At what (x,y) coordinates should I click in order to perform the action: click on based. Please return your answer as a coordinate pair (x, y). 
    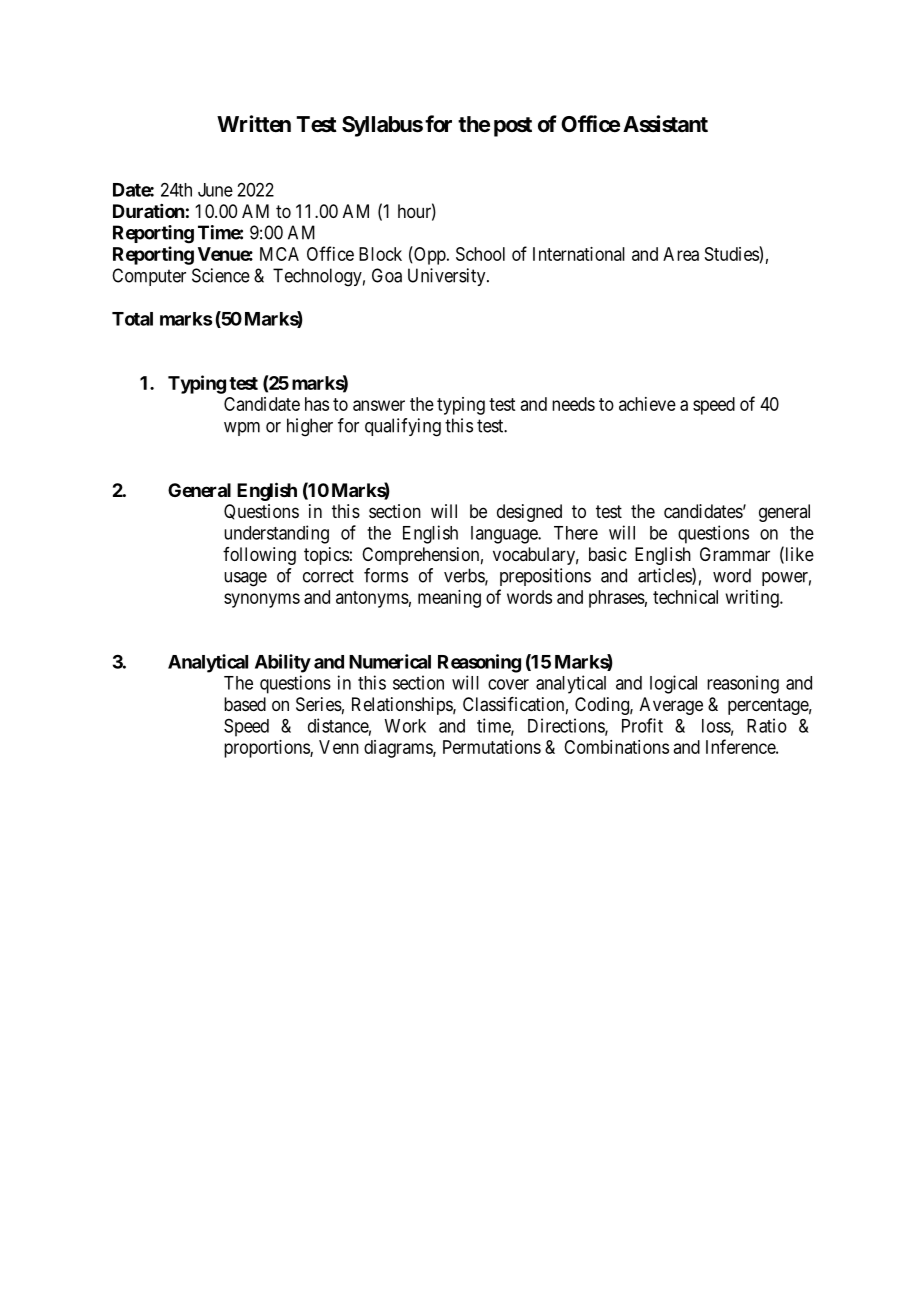
    Looking at the image, I should click on (245, 704).
